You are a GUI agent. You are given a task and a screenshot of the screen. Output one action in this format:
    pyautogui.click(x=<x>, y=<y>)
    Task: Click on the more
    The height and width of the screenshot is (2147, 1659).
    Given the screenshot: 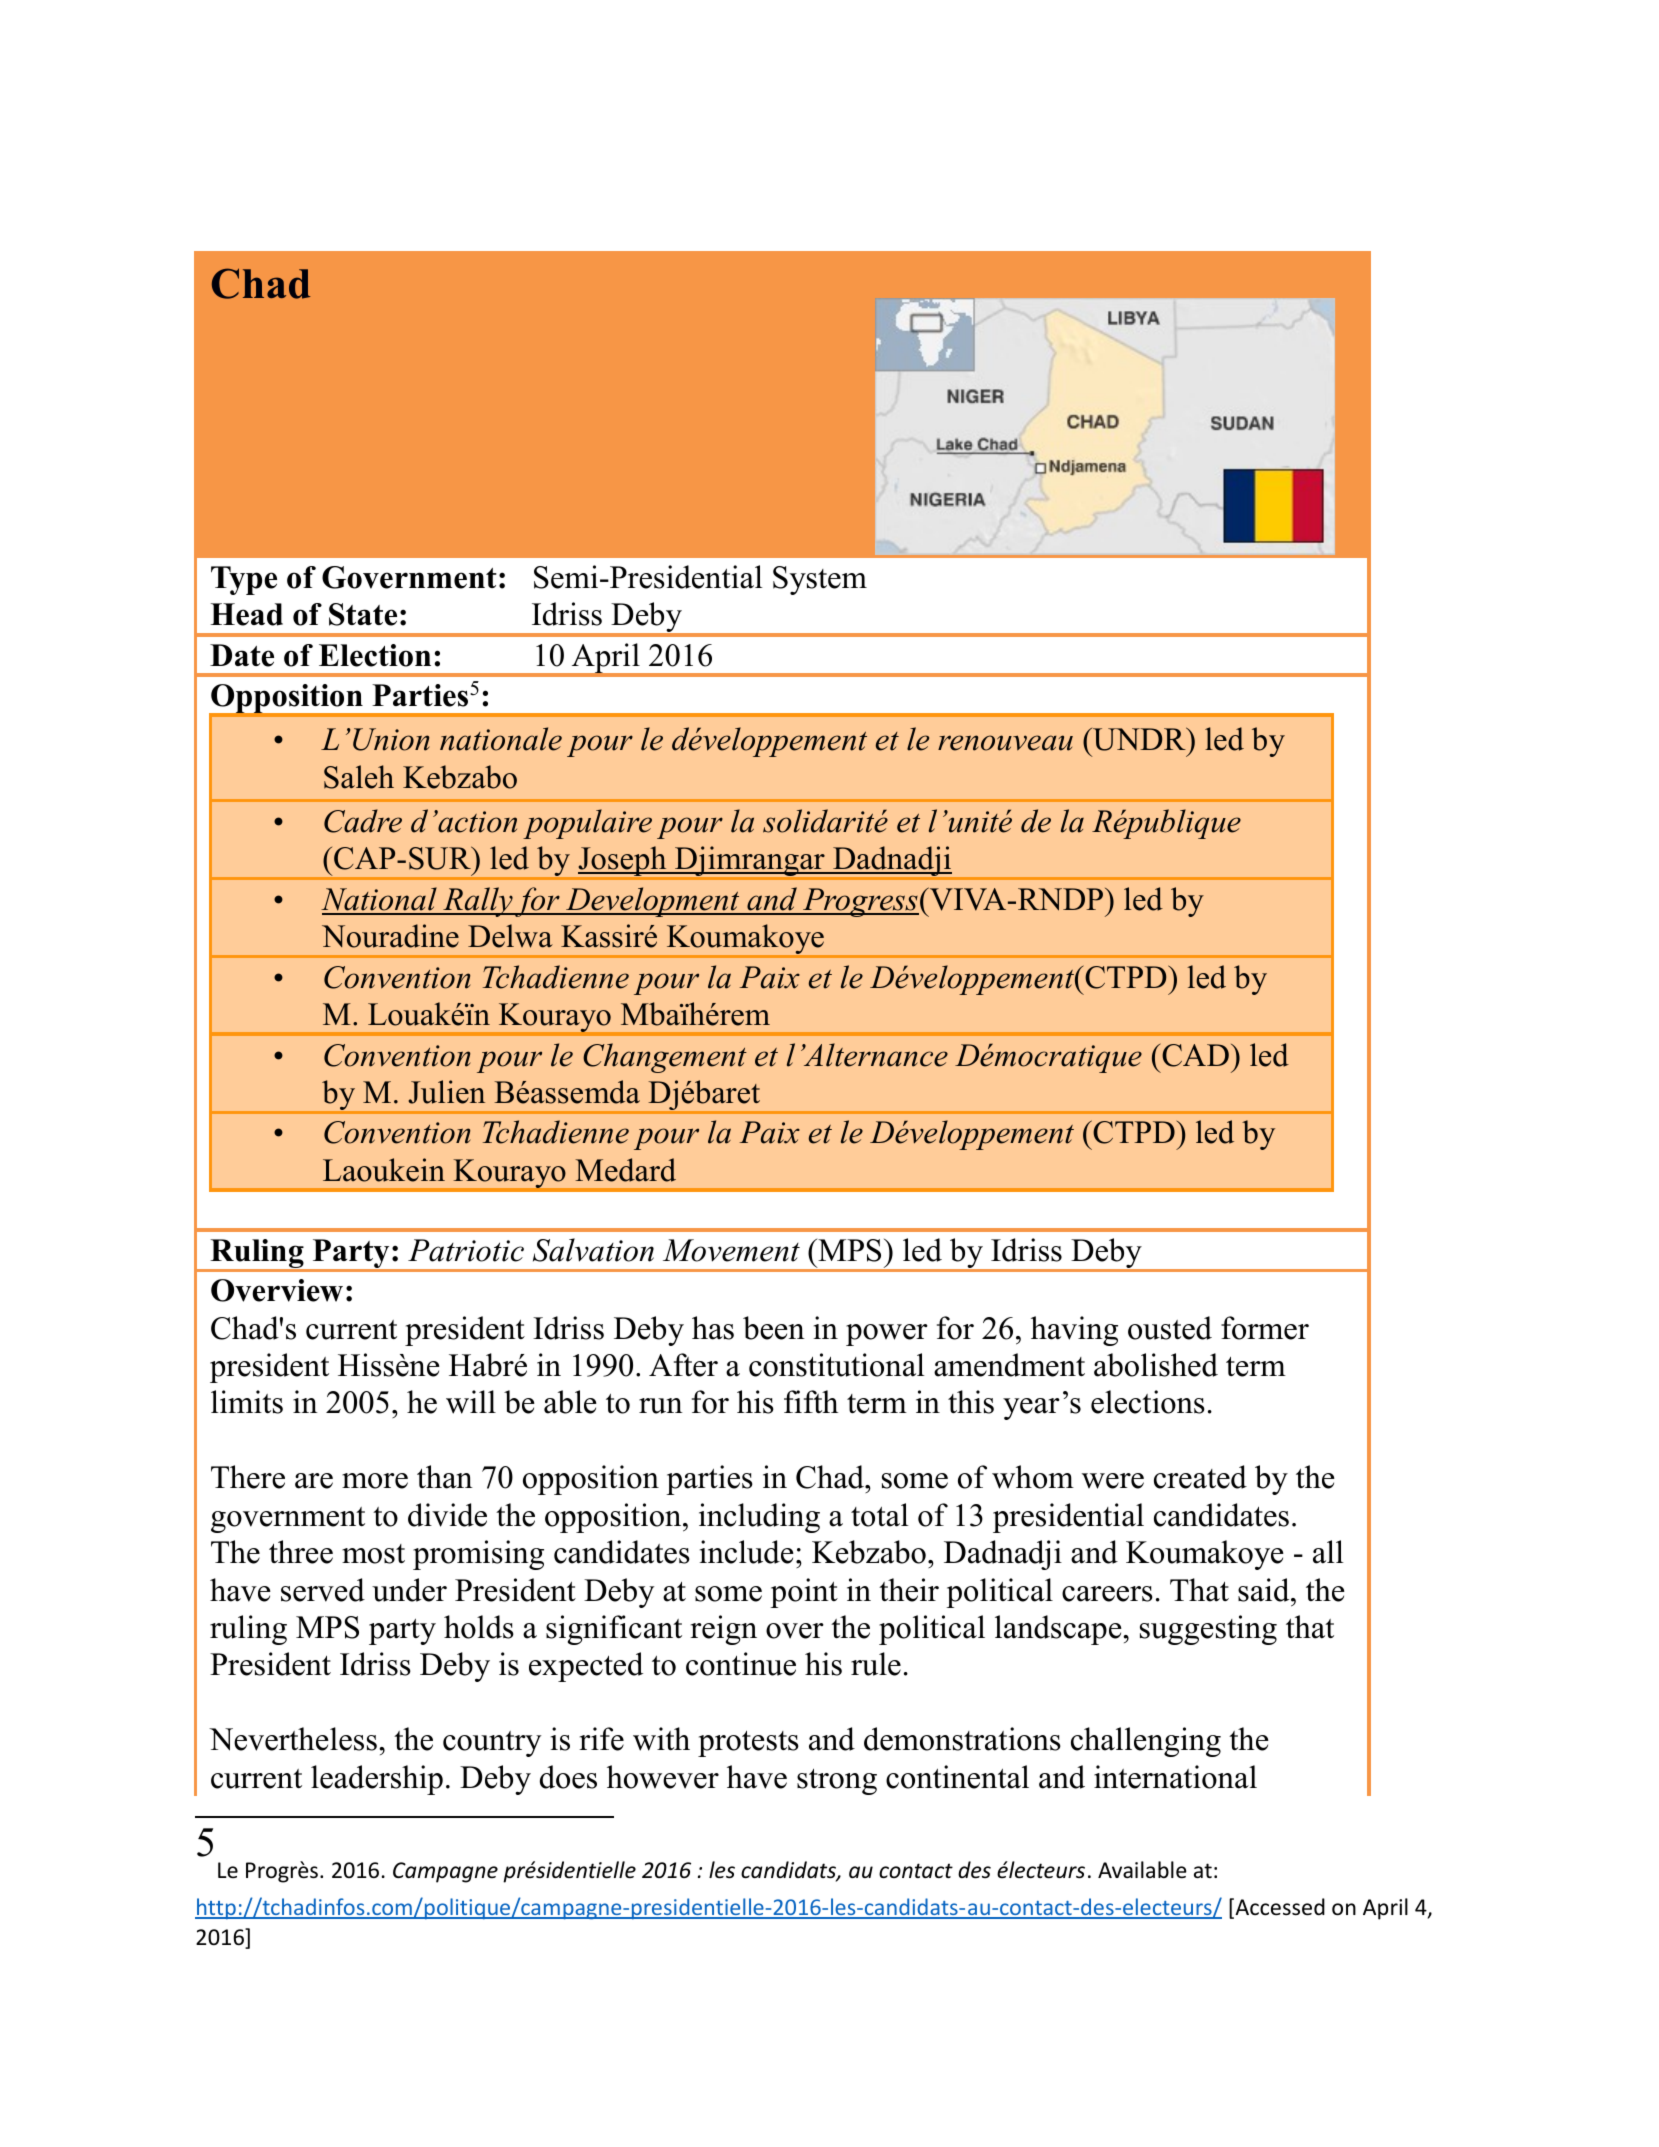 What is the action you would take?
    pyautogui.click(x=375, y=1481)
